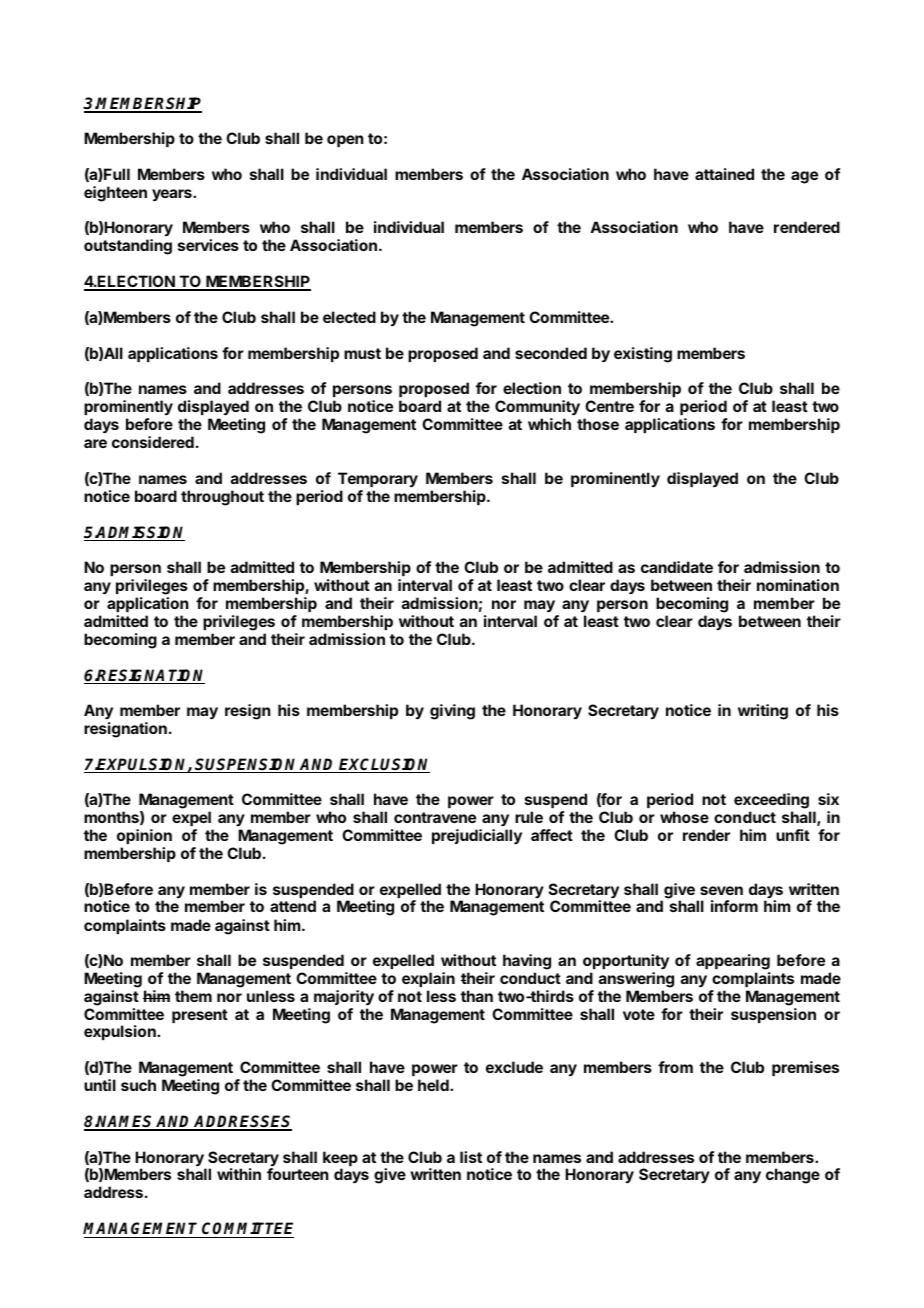 This screenshot has height=1308, width=924. What do you see at coordinates (153, 442) in the screenshot?
I see `considered` at bounding box center [153, 442].
